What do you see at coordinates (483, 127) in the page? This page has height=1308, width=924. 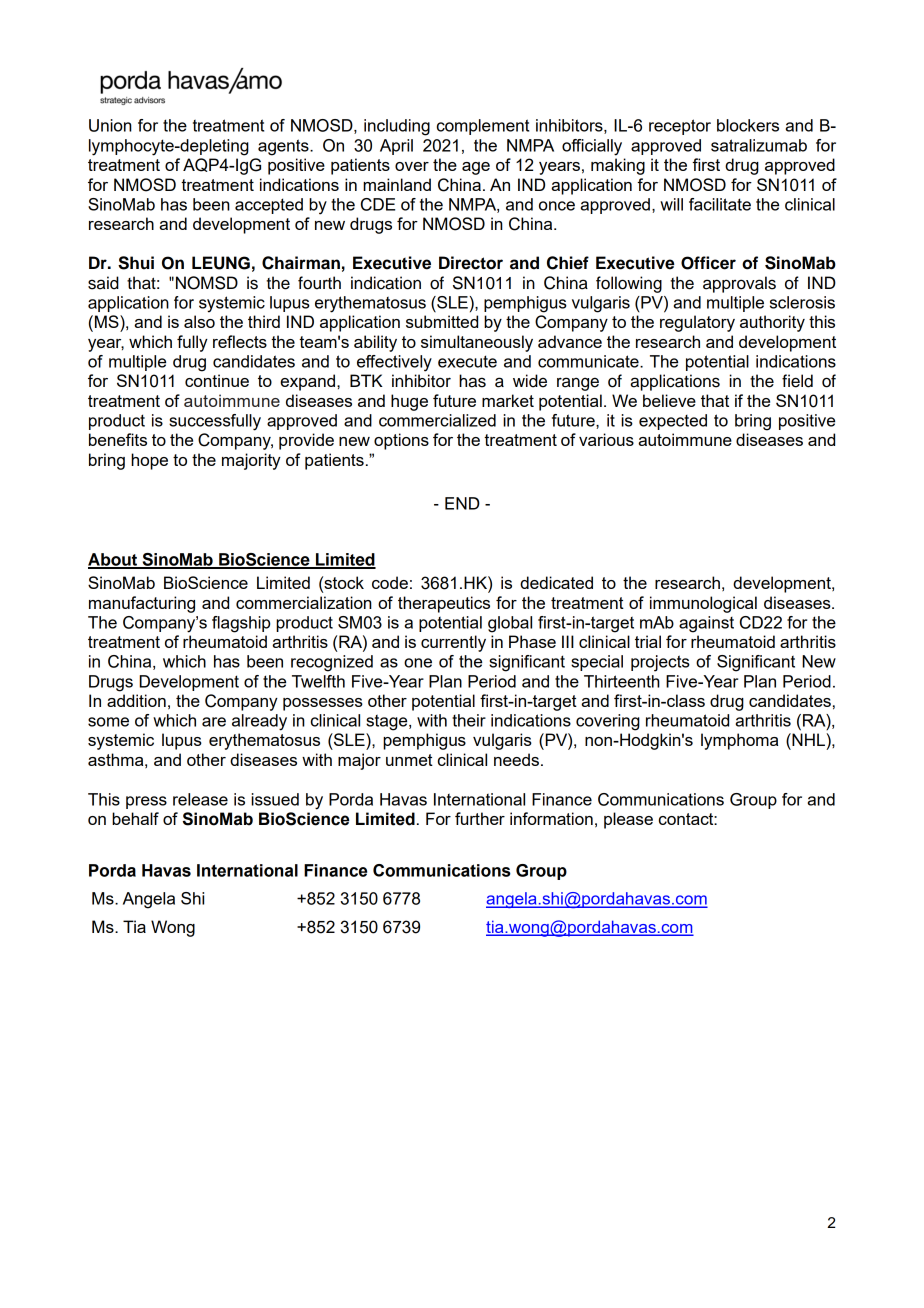 I see `complement` at bounding box center [483, 127].
